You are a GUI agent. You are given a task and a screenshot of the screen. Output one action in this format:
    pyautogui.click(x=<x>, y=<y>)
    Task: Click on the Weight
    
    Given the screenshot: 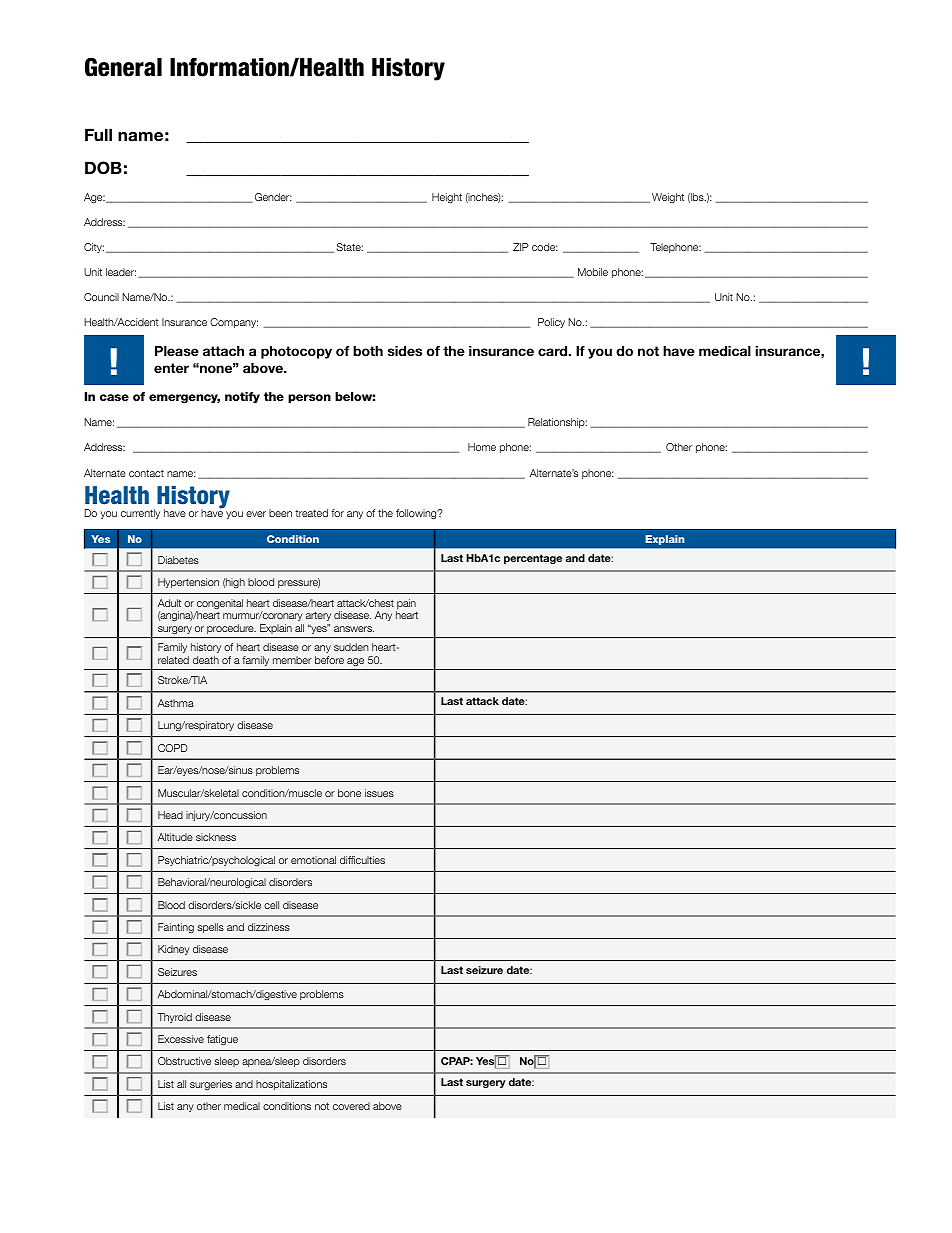 What is the action you would take?
    pyautogui.click(x=668, y=198)
